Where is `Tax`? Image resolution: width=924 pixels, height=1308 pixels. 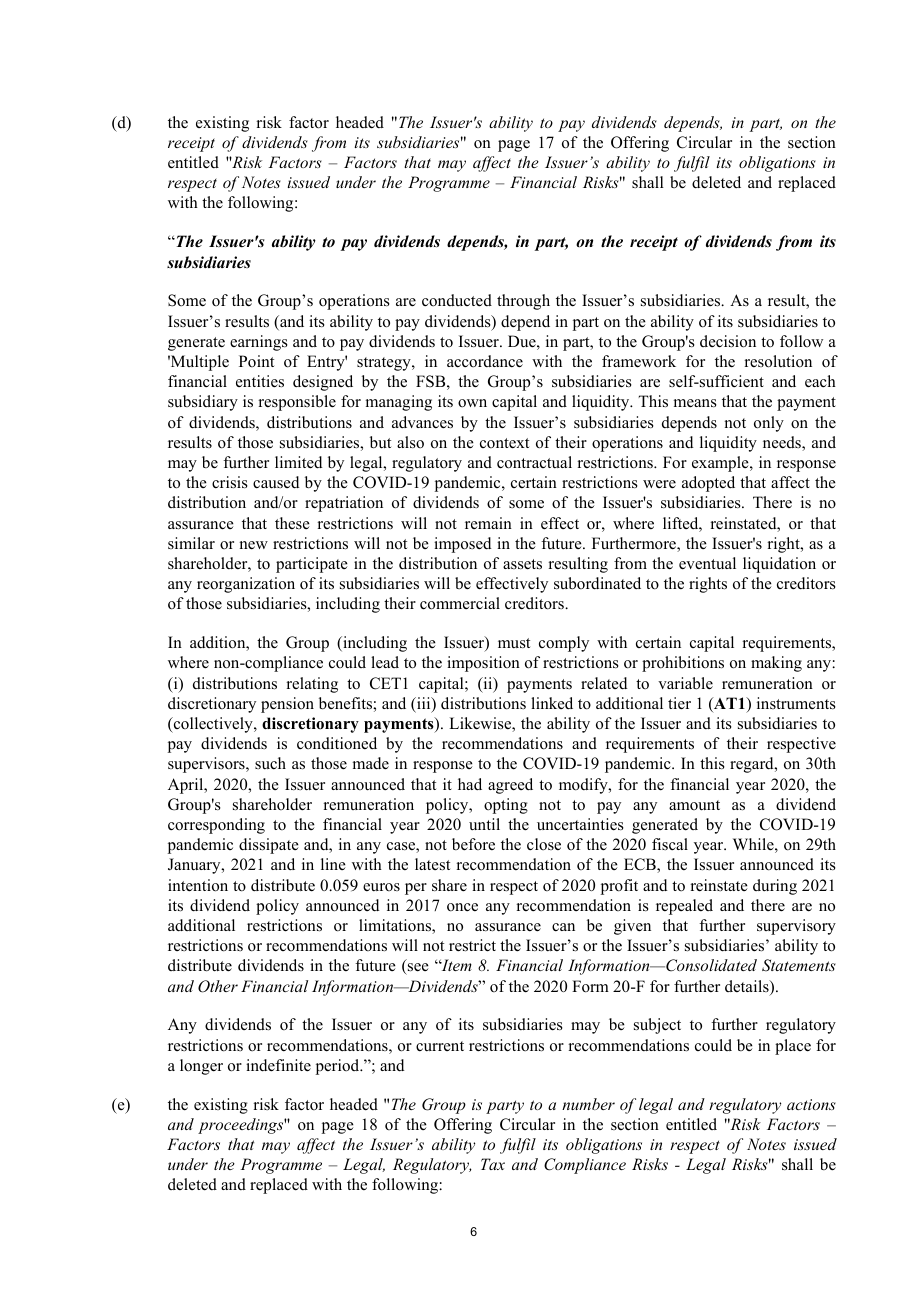
Tax is located at coordinates (493, 1164).
